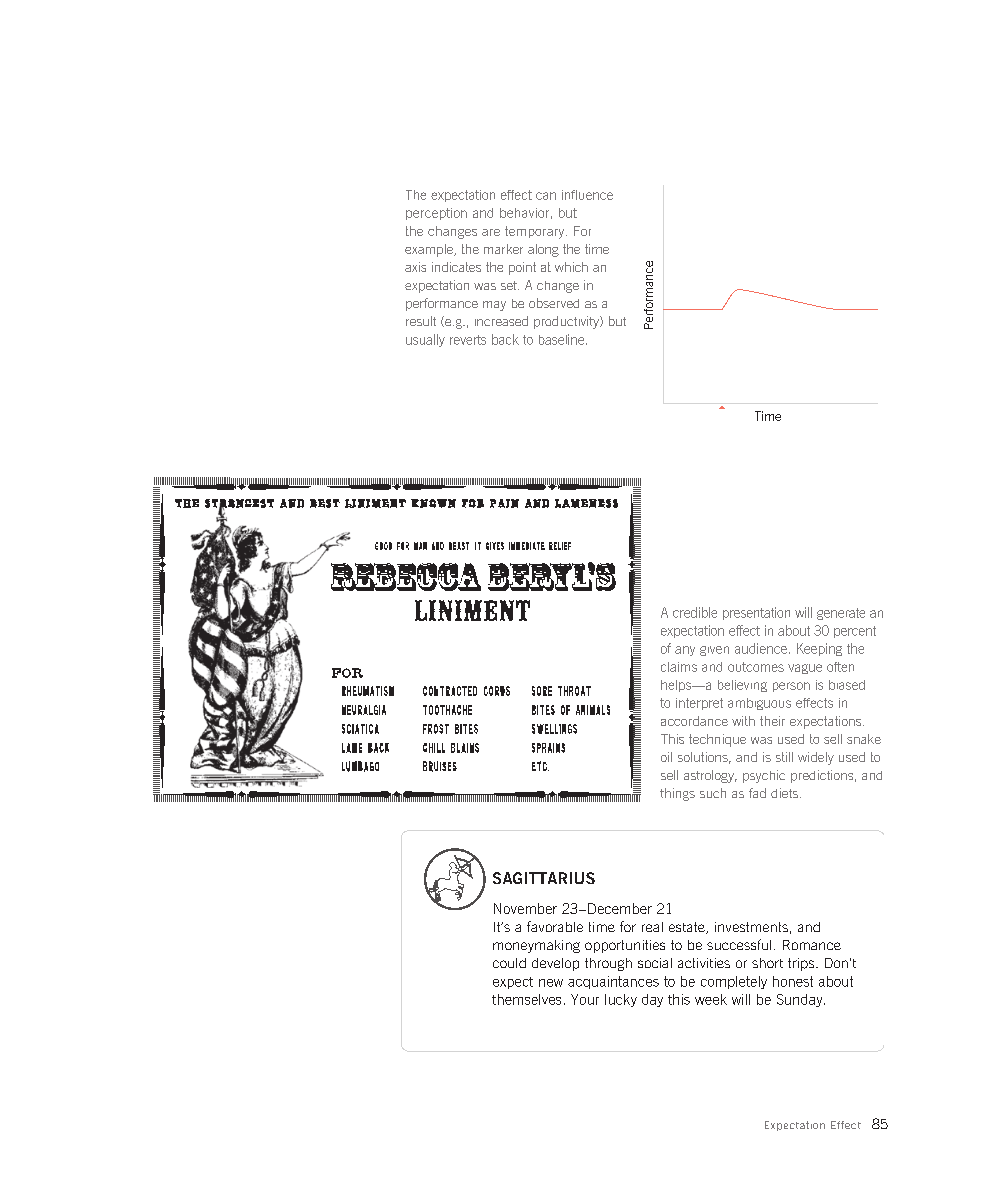 The width and height of the document is (1008, 1186). Describe the element at coordinates (491, 232) in the document. I see `are` at that location.
